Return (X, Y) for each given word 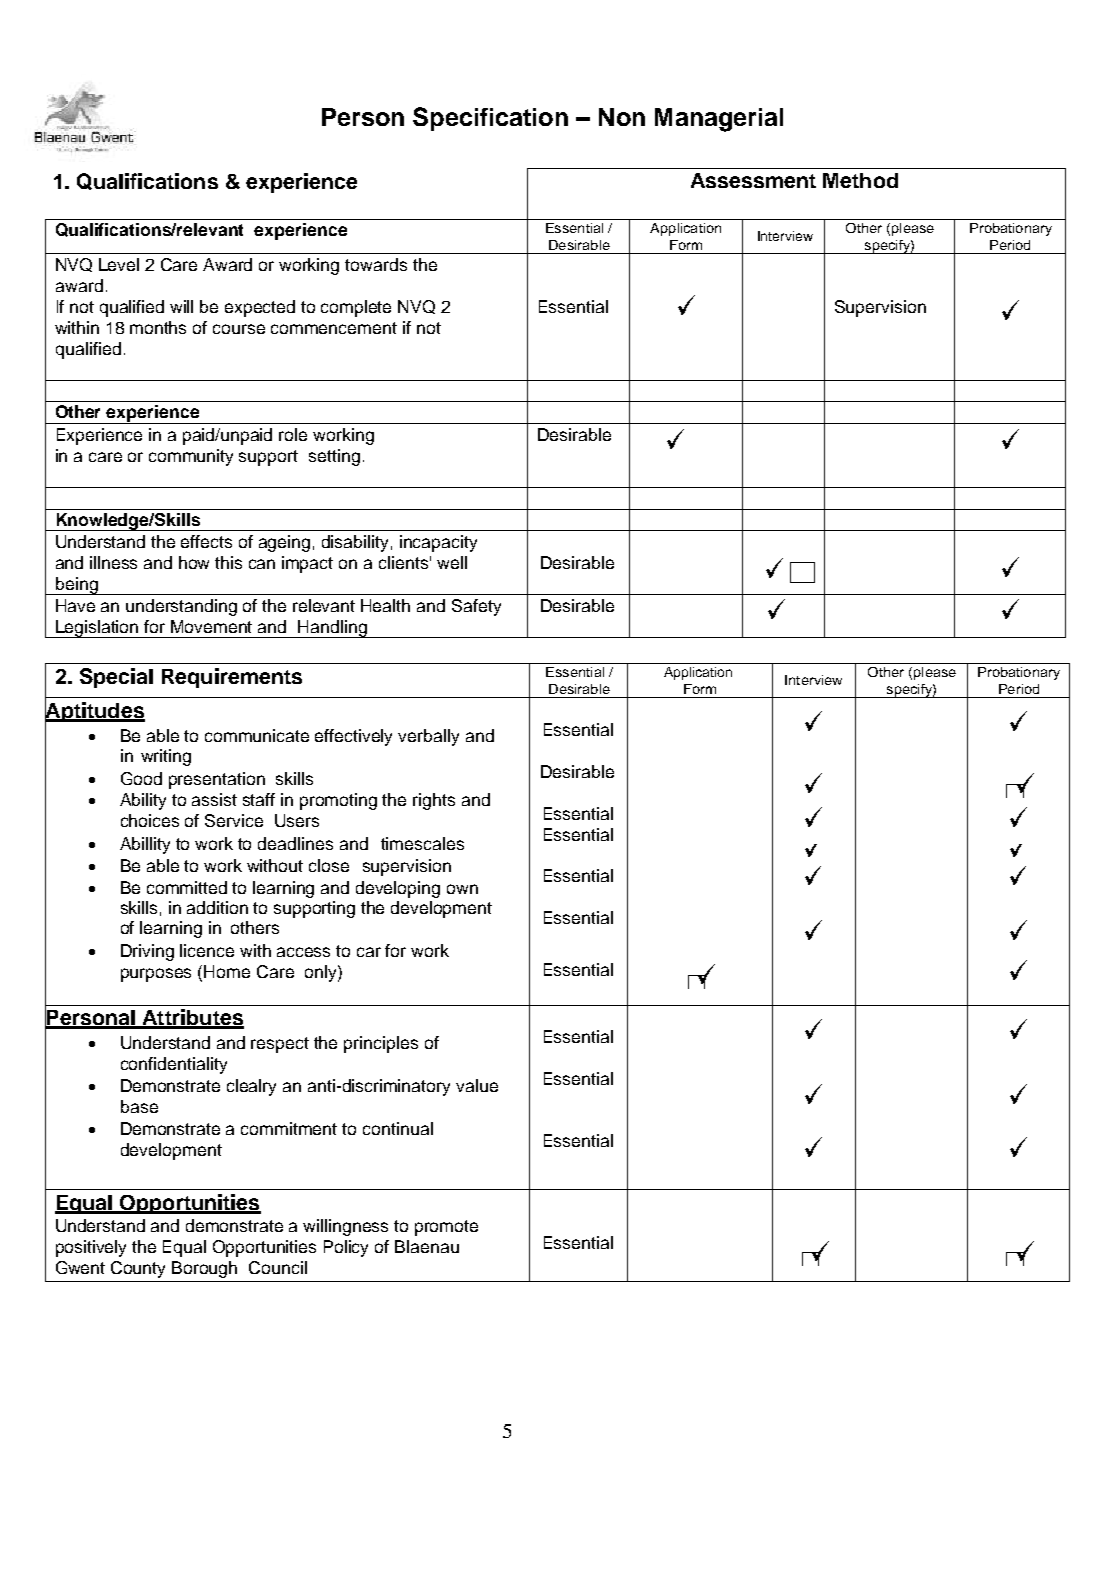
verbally (428, 737)
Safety (476, 607)
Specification (490, 119)
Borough (204, 1269)
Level (119, 264)
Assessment (753, 180)
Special (116, 678)
